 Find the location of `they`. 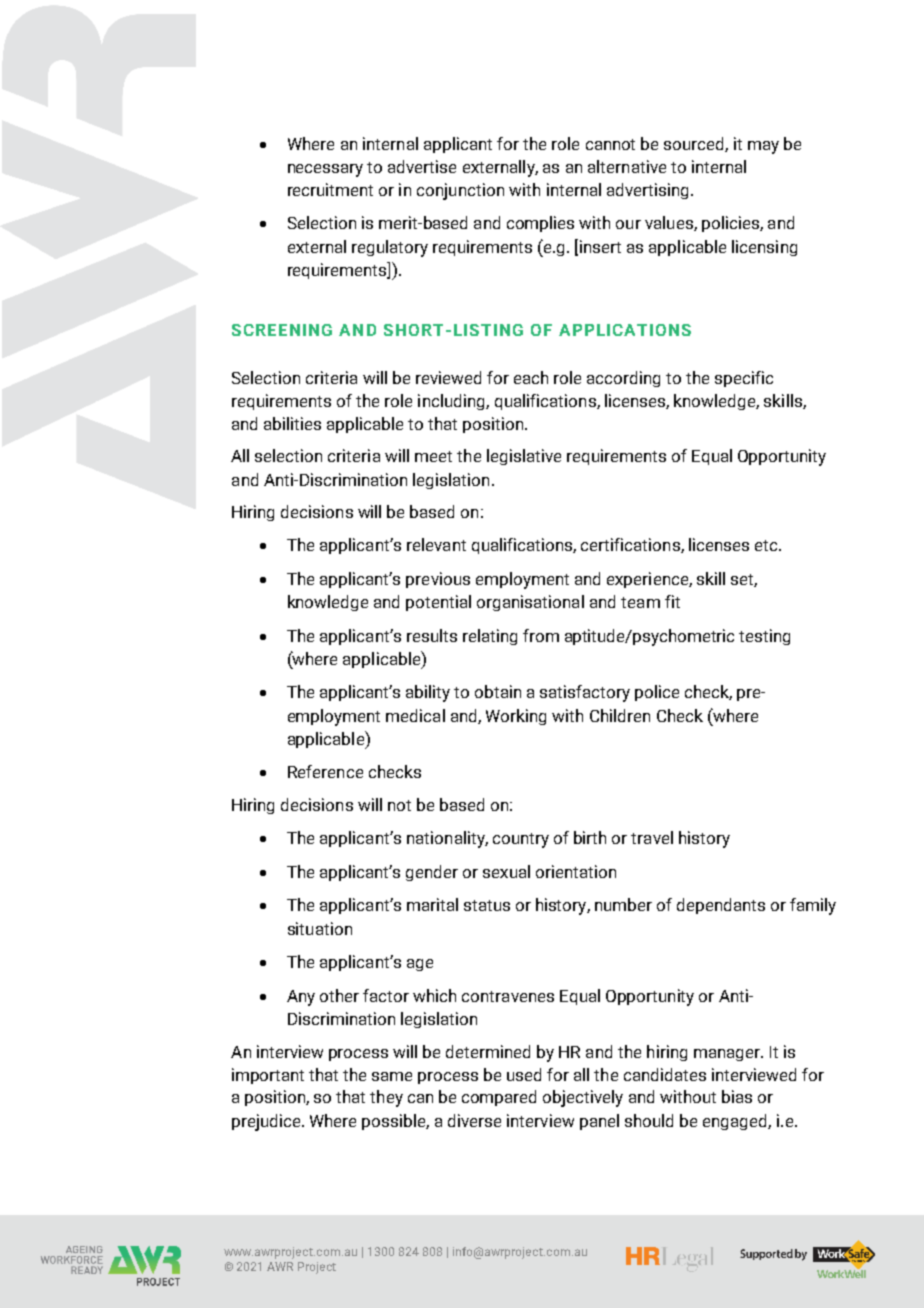

they is located at coordinates (386, 1098).
